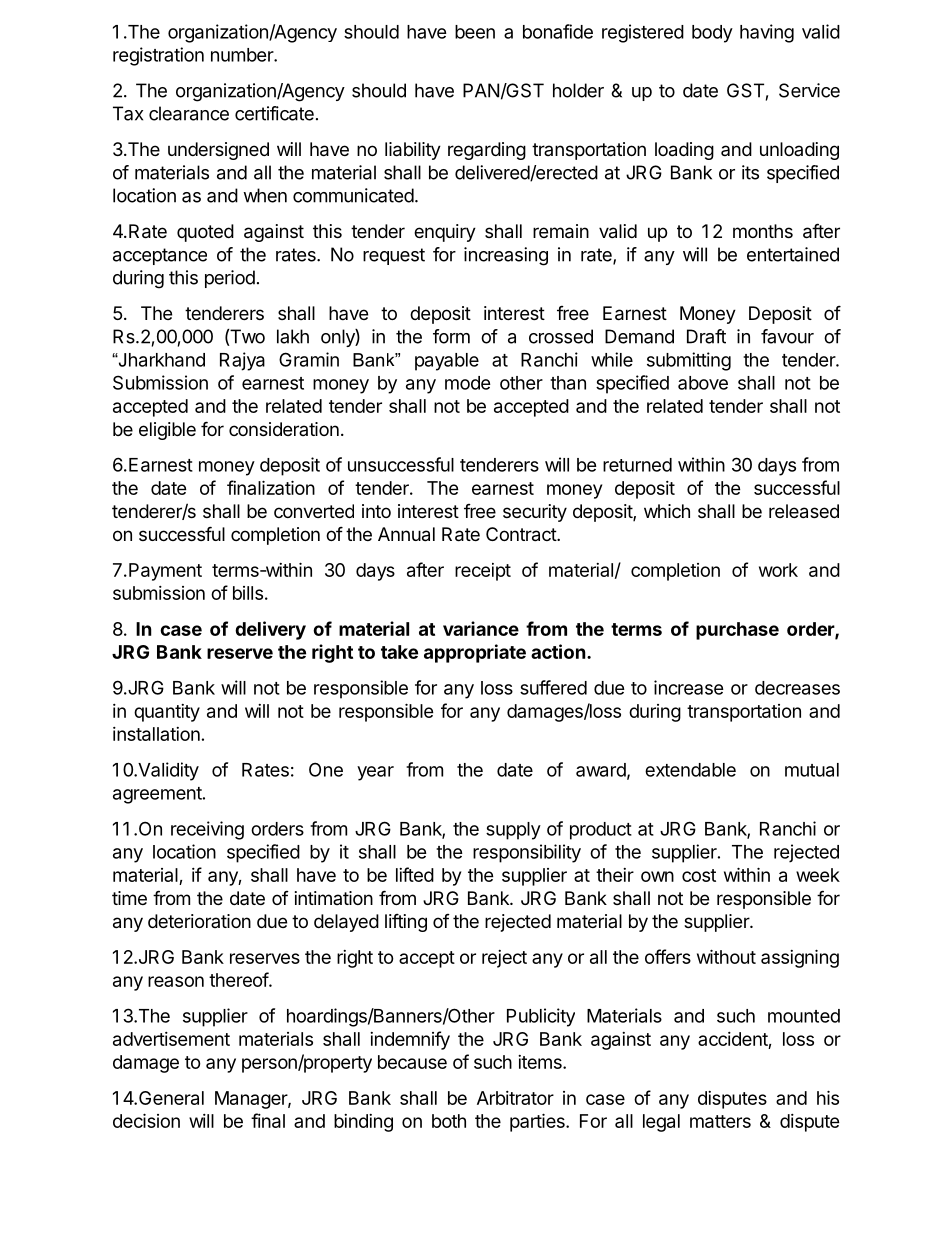 The height and width of the document is (1233, 952). Describe the element at coordinates (156, 734) in the document. I see `installation` at that location.
